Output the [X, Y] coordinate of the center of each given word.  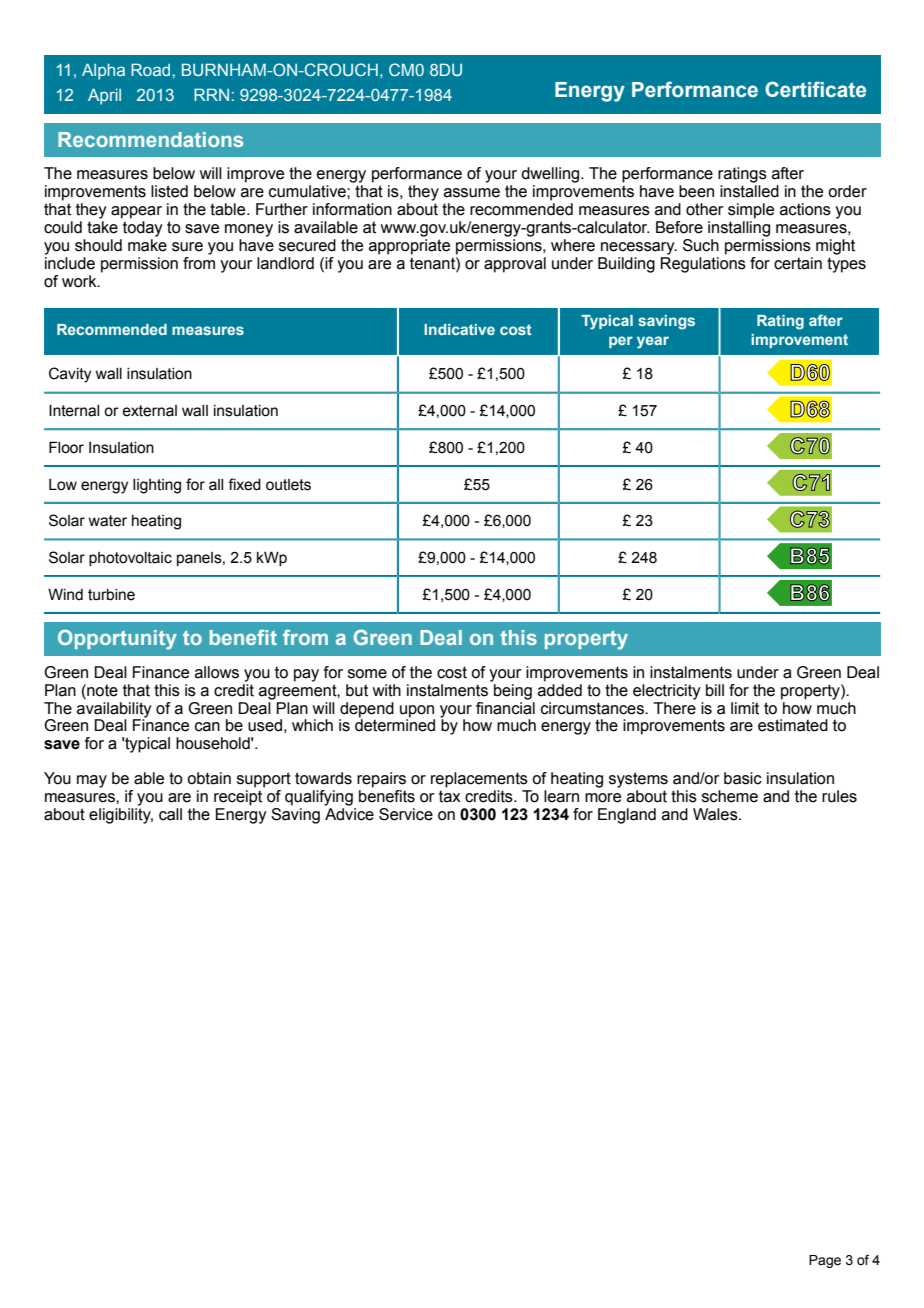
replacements [479, 780]
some [367, 674]
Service [406, 814]
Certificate [815, 89]
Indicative [459, 329]
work [80, 281]
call [170, 814]
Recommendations [150, 139]
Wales [716, 814]
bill [715, 690]
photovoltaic [130, 559]
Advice [349, 813]
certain [798, 263]
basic [743, 778]
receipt [239, 796]
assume [472, 193]
